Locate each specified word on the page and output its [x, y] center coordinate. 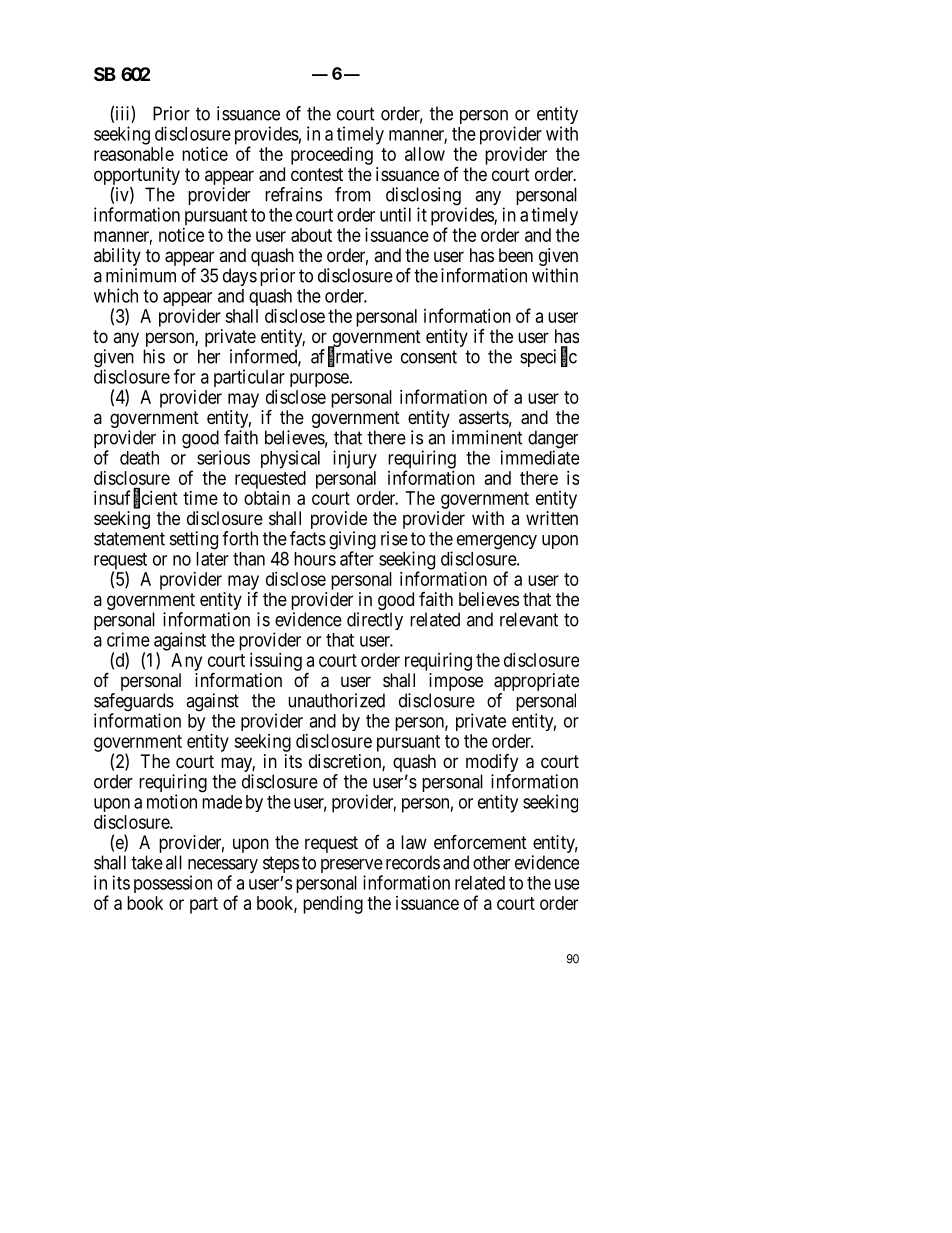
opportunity [137, 177]
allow [425, 154]
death [139, 458]
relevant [529, 619]
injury [355, 459]
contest [317, 174]
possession [173, 884]
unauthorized [336, 700]
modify [492, 763]
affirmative [351, 357]
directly [375, 621]
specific [548, 357]
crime [128, 639]
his [154, 356]
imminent [487, 437]
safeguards [134, 703]
